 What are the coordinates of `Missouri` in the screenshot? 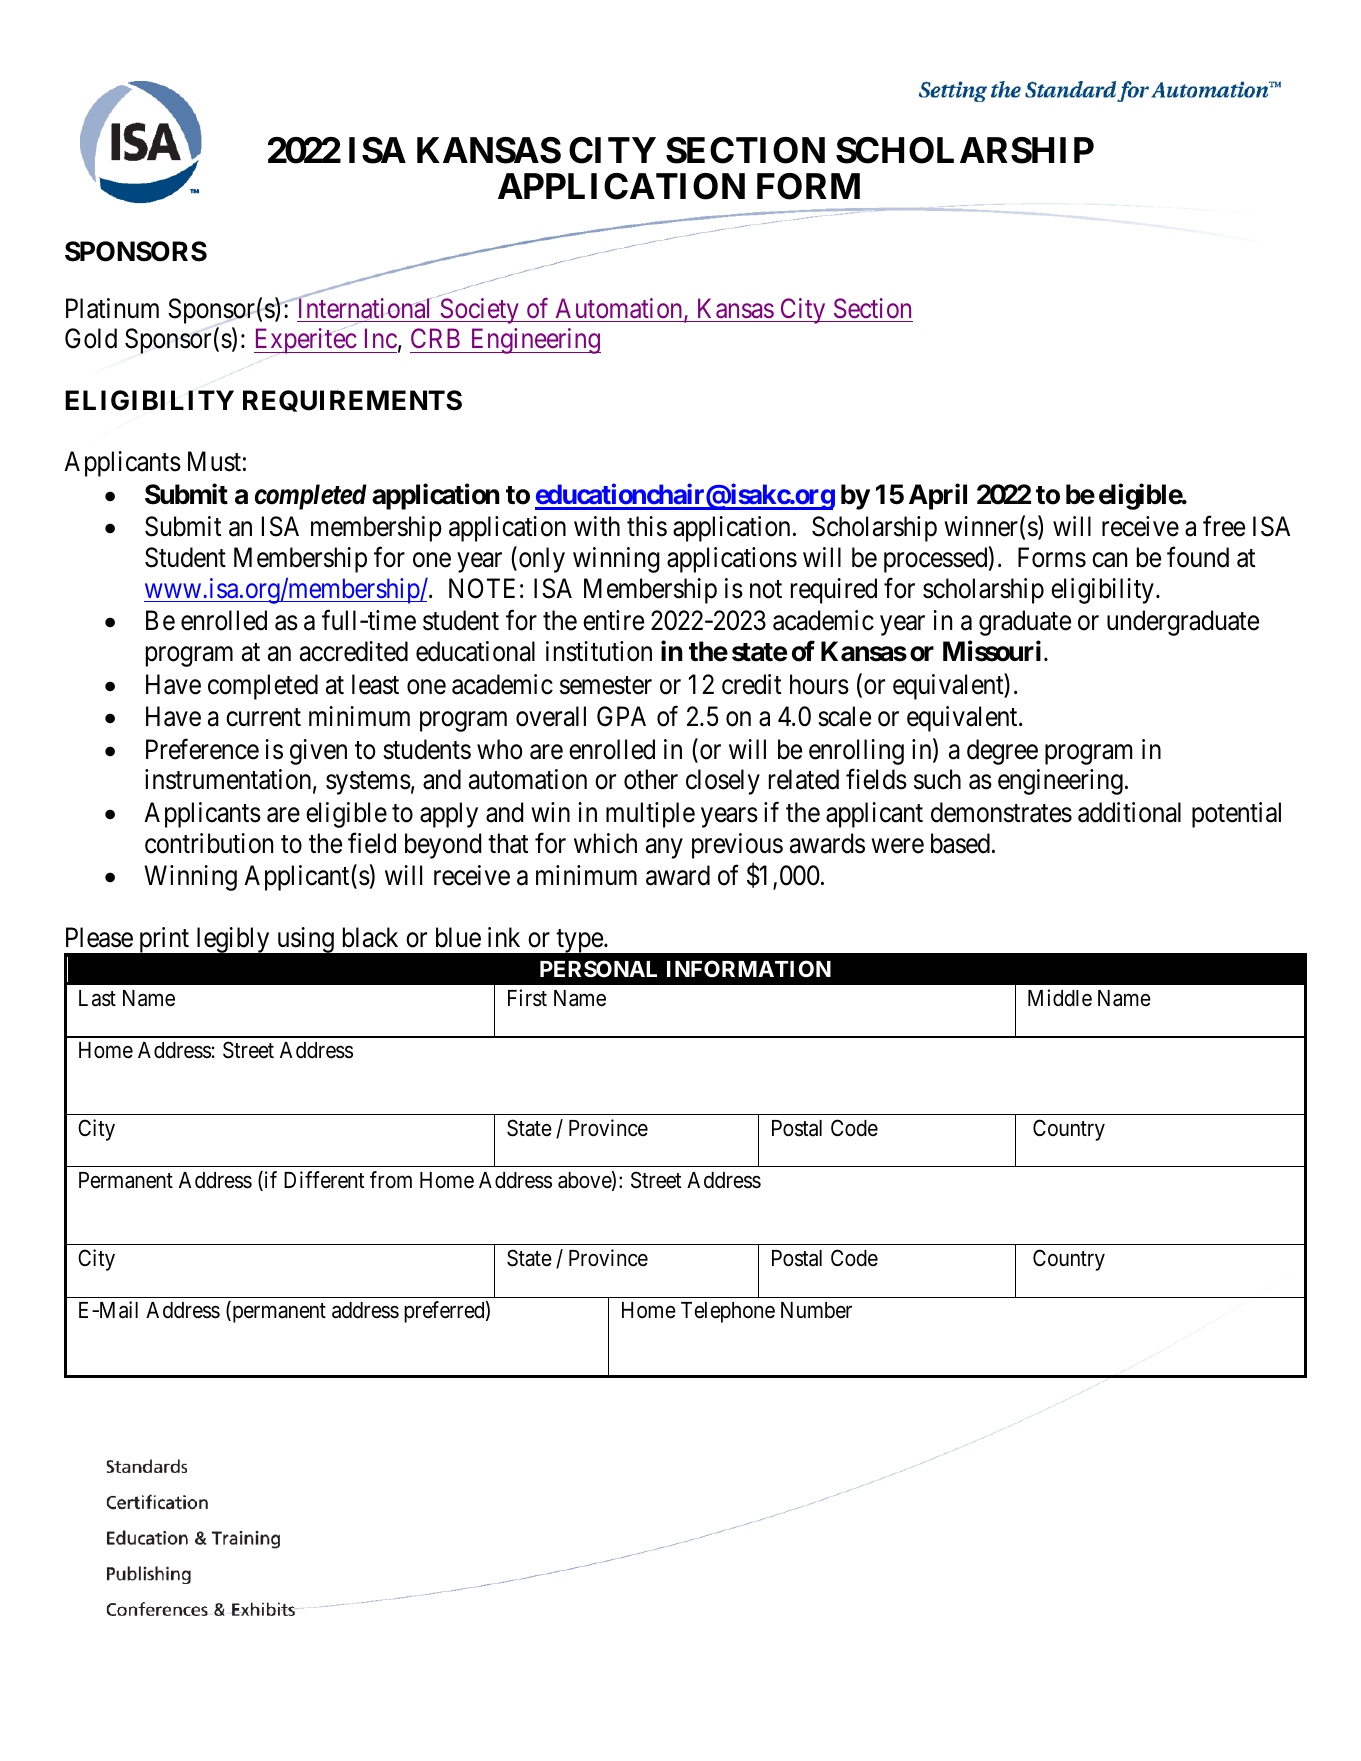 It's located at (992, 651).
